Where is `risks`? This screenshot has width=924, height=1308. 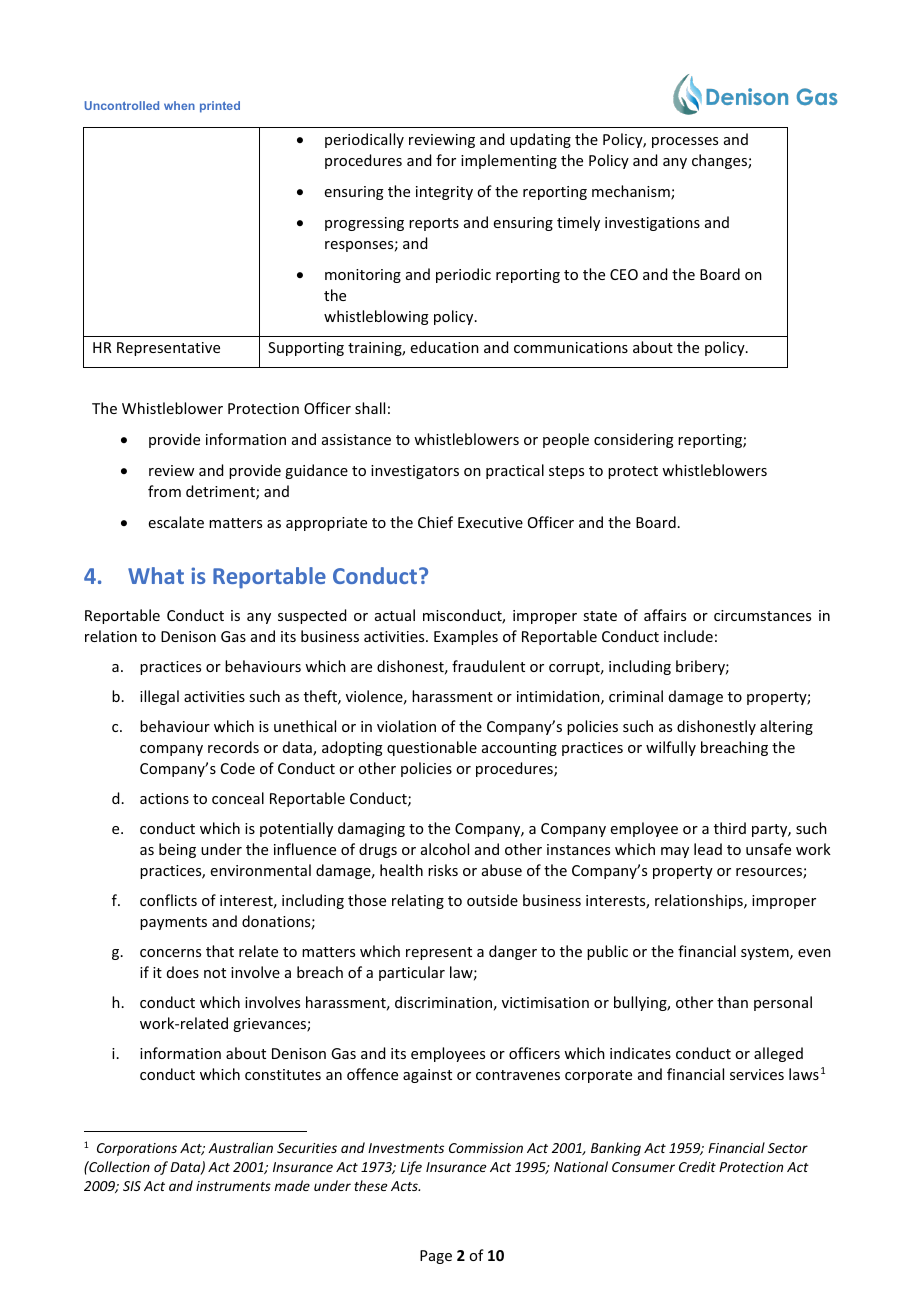
risks is located at coordinates (443, 870).
